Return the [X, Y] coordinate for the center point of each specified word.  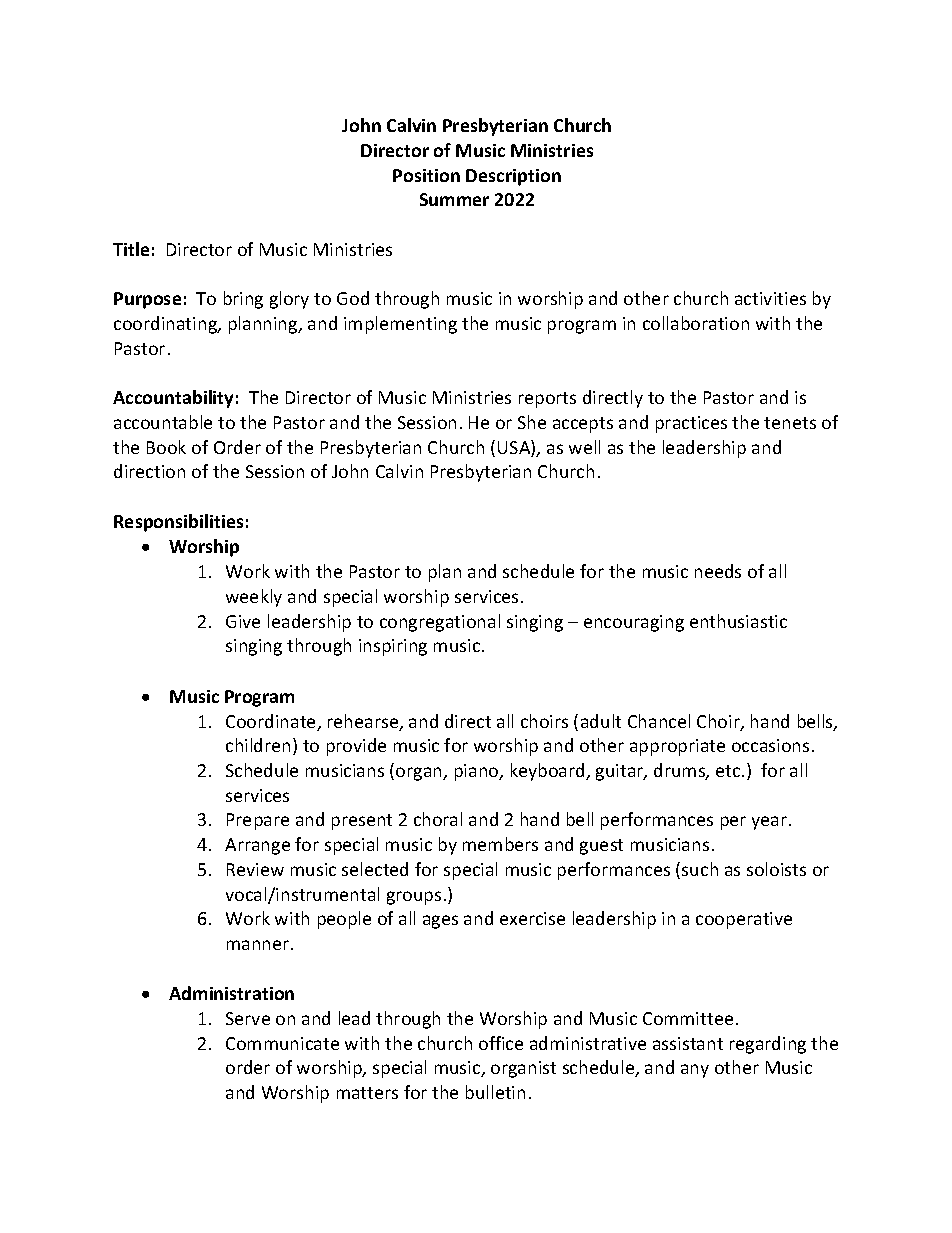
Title [131, 249]
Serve [248, 1018]
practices [691, 424]
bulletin [495, 1092]
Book [166, 447]
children [258, 745]
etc [729, 771]
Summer [454, 199]
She [532, 422]
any [695, 1071]
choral [438, 819]
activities [770, 298]
